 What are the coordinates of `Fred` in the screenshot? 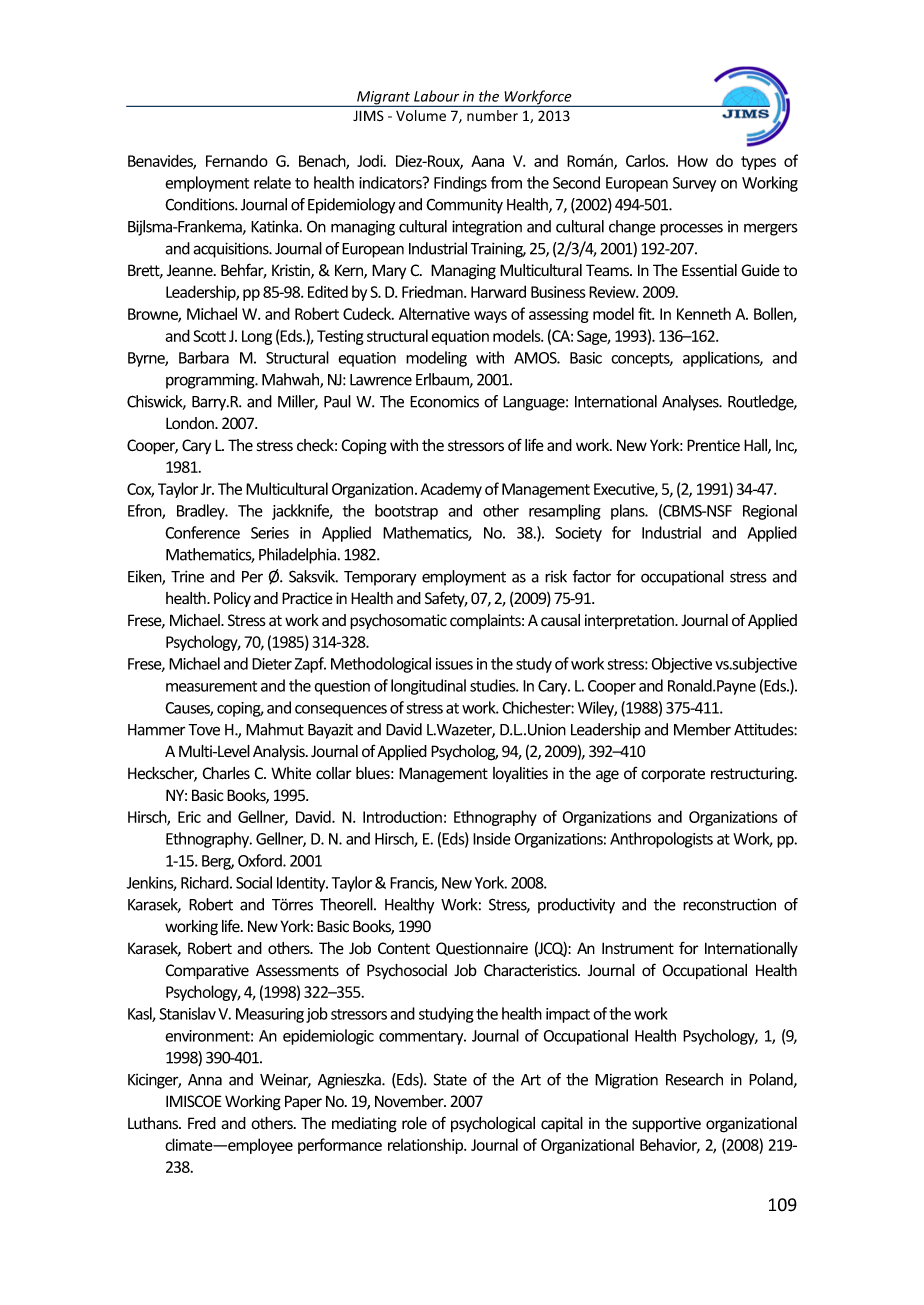 It's located at (202, 1123).
